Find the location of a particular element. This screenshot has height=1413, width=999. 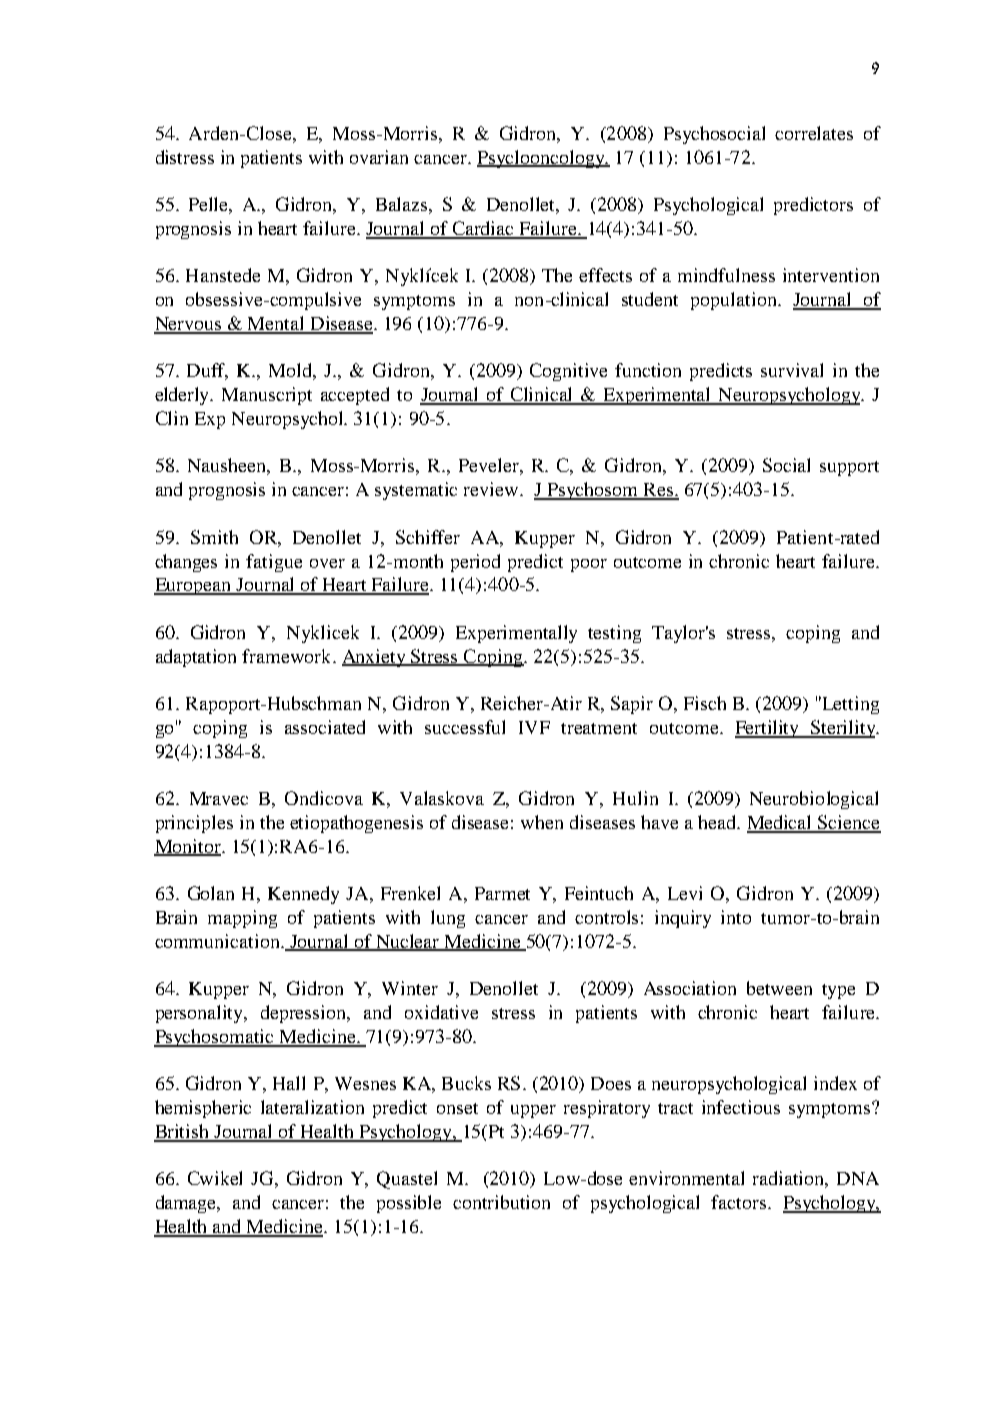

Fertility is located at coordinates (768, 729).
